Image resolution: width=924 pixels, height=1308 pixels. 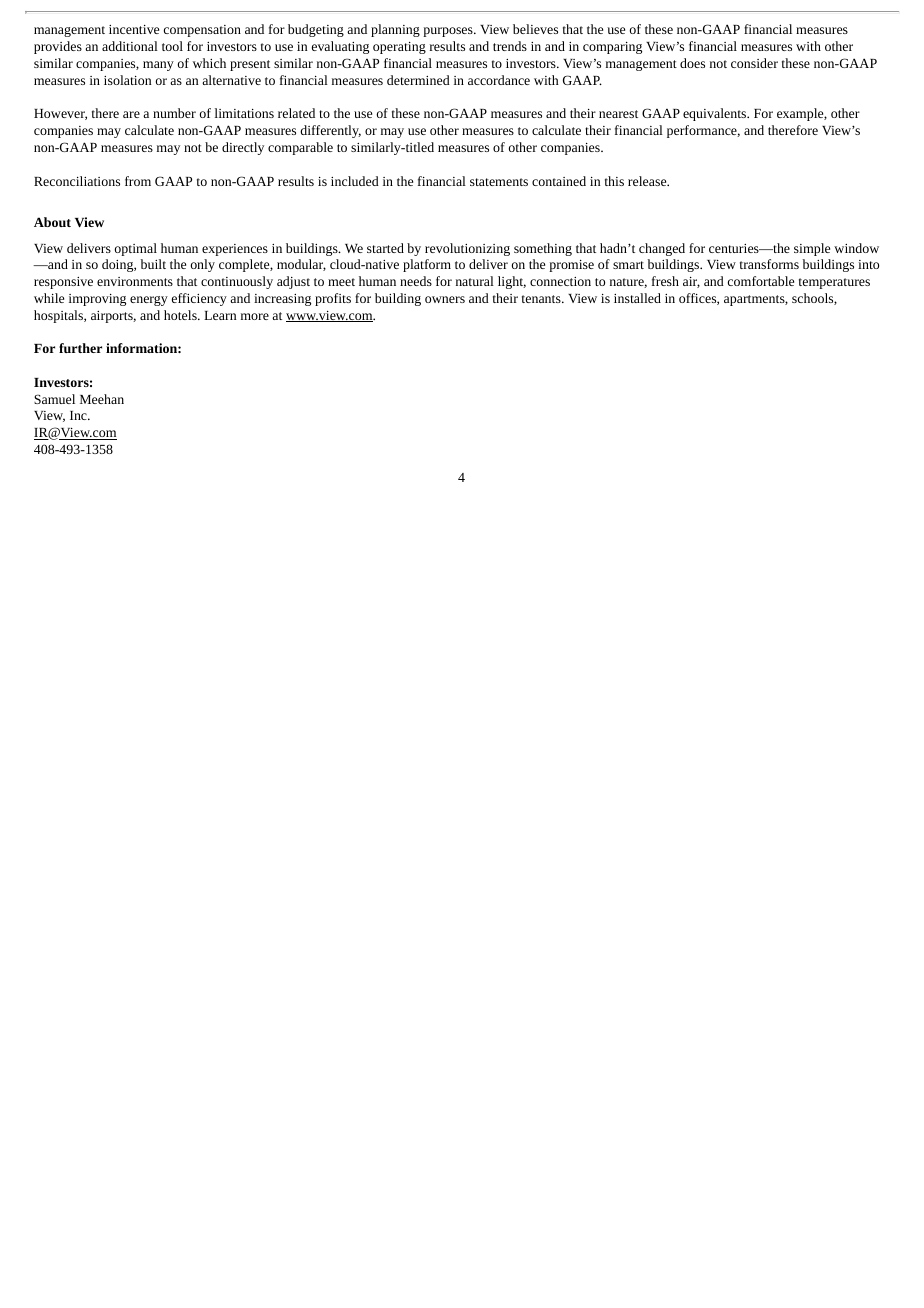 What do you see at coordinates (243, 148) in the image?
I see `directly` at bounding box center [243, 148].
